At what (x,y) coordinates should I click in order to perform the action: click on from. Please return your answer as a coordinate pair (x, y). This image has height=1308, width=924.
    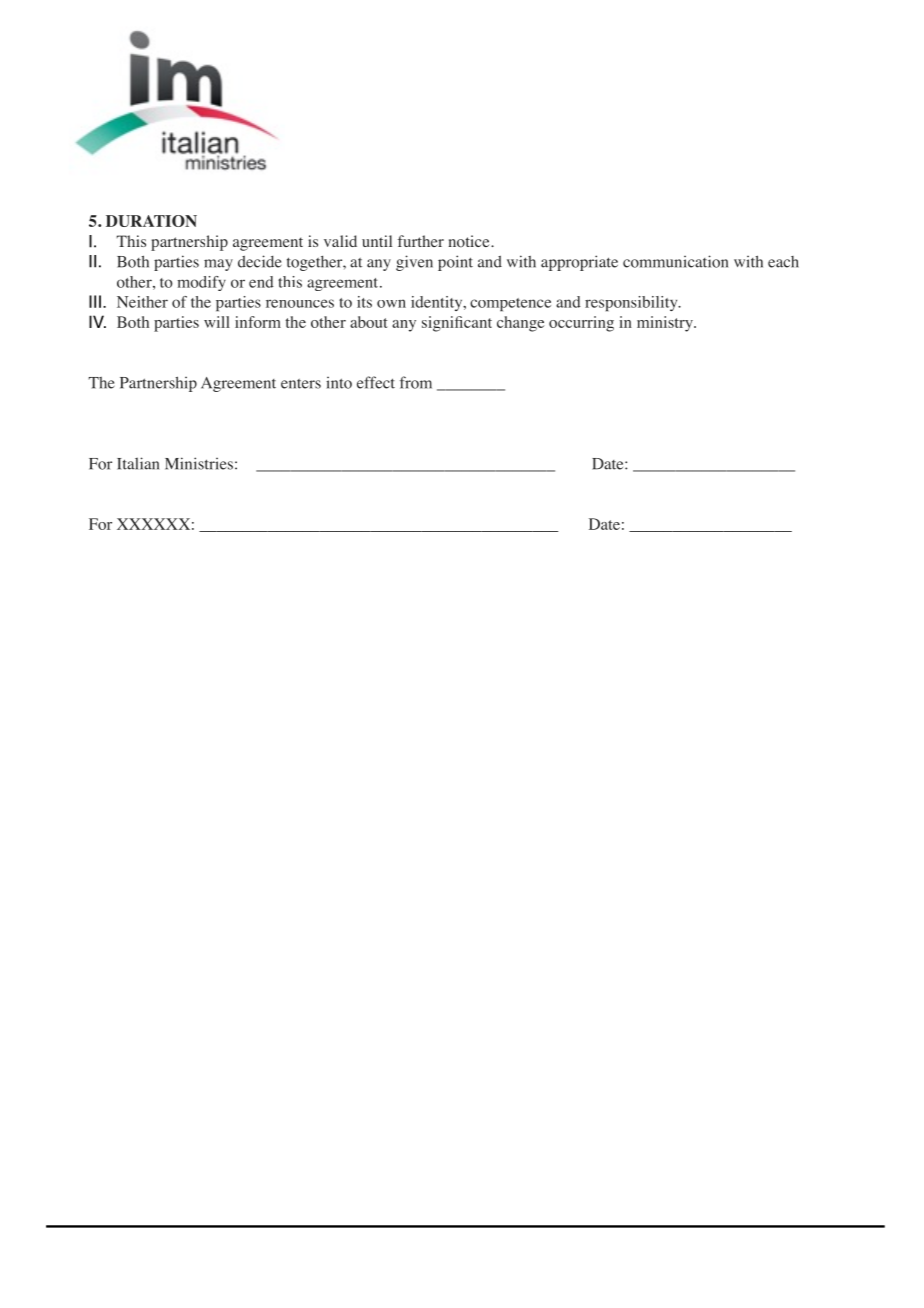
    Looking at the image, I should click on (416, 382).
